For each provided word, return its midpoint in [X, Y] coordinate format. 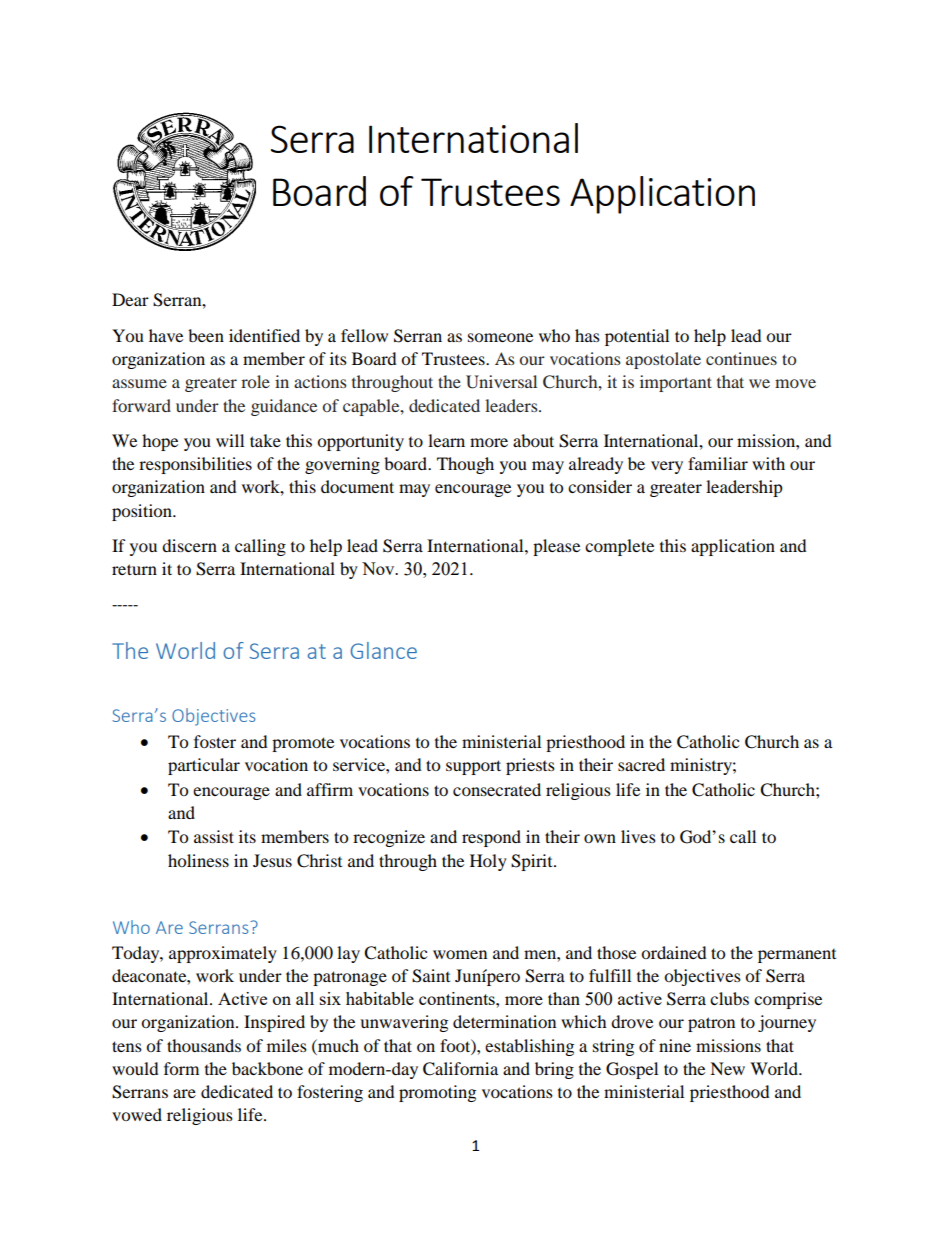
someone [500, 337]
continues [741, 358]
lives [638, 836]
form [181, 1068]
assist [214, 836]
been [206, 335]
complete [619, 547]
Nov [379, 568]
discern [189, 545]
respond [491, 838]
